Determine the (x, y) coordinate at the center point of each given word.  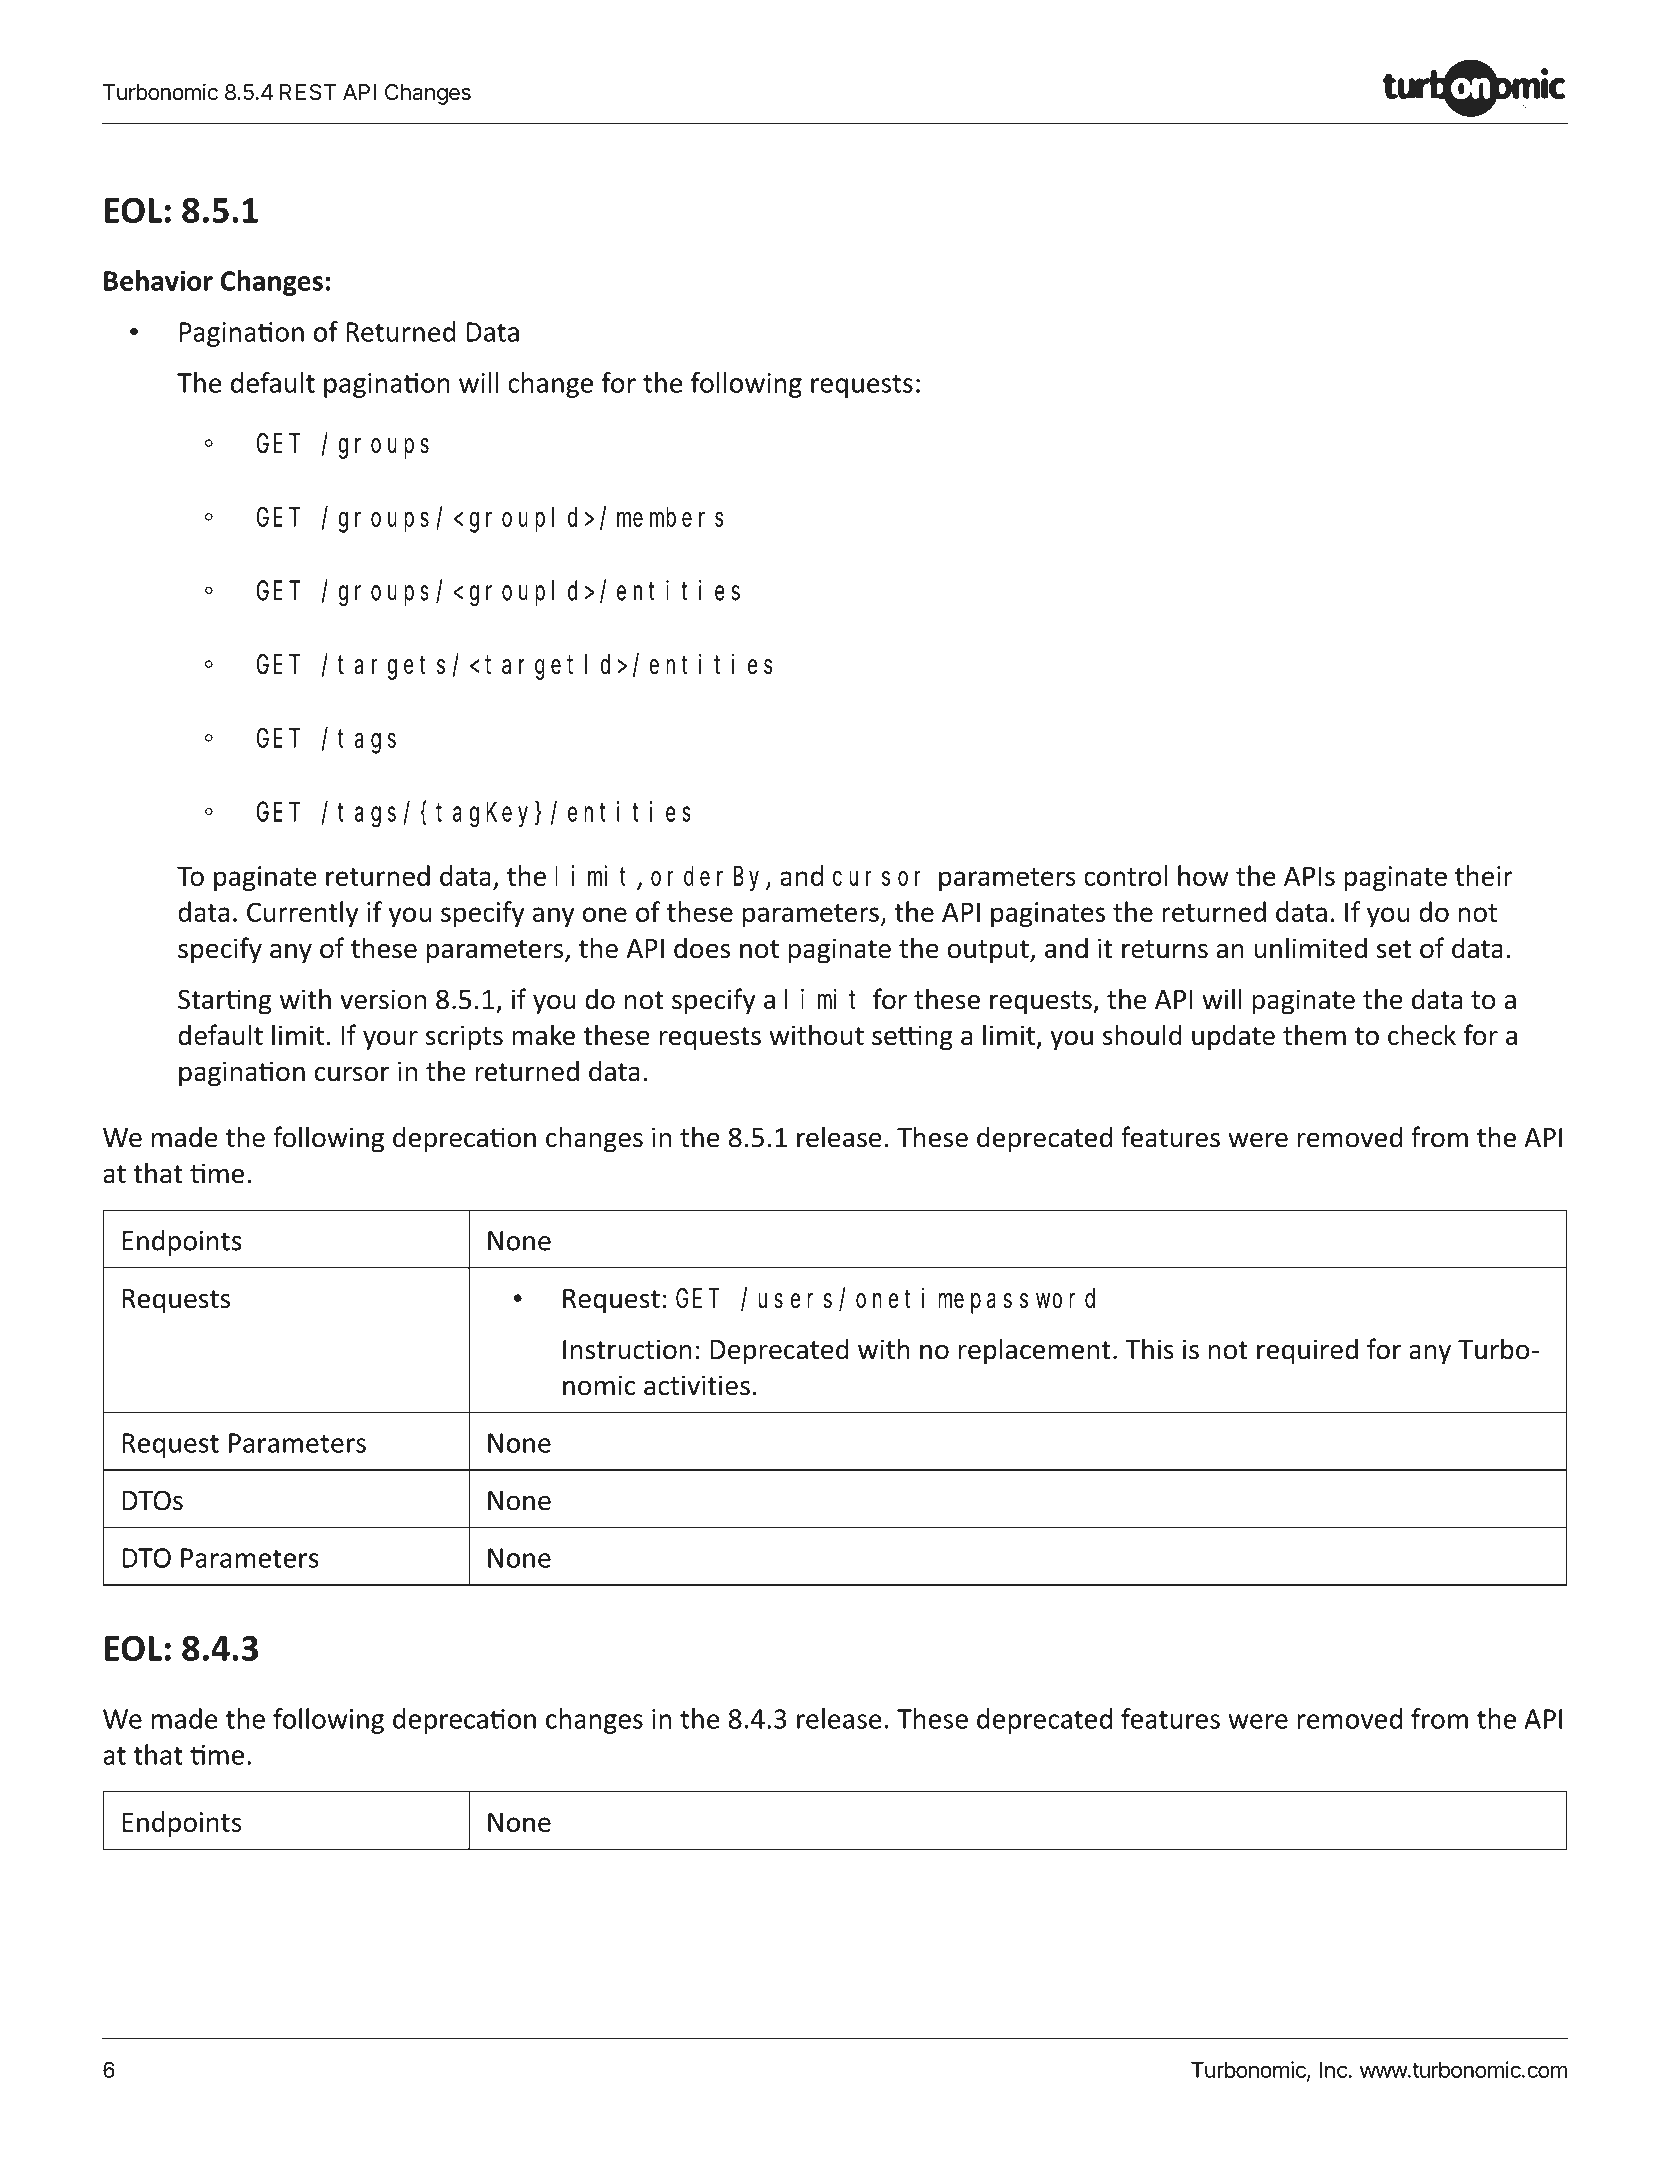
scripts (464, 1038)
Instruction (627, 1349)
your (390, 1040)
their (1484, 875)
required (1307, 1351)
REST (308, 92)
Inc (1334, 2070)
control (1126, 875)
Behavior (158, 280)
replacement (1034, 1351)
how (1203, 875)
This (1149, 1349)
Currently (303, 914)
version (383, 999)
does (702, 948)
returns (1165, 949)
